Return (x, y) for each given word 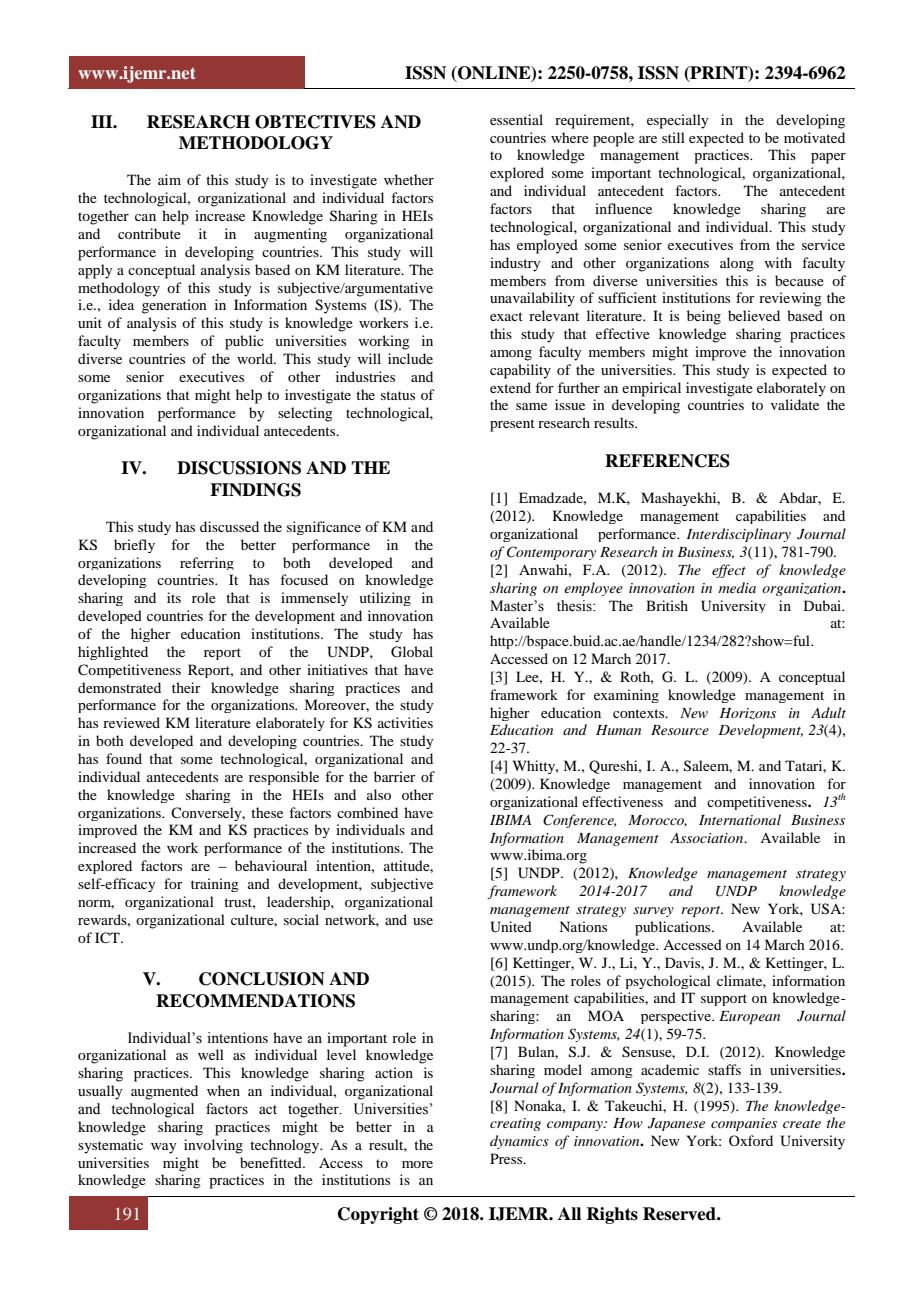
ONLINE (494, 73)
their (186, 687)
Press (507, 1158)
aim (169, 179)
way (163, 1148)
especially (677, 121)
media (737, 587)
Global (412, 652)
